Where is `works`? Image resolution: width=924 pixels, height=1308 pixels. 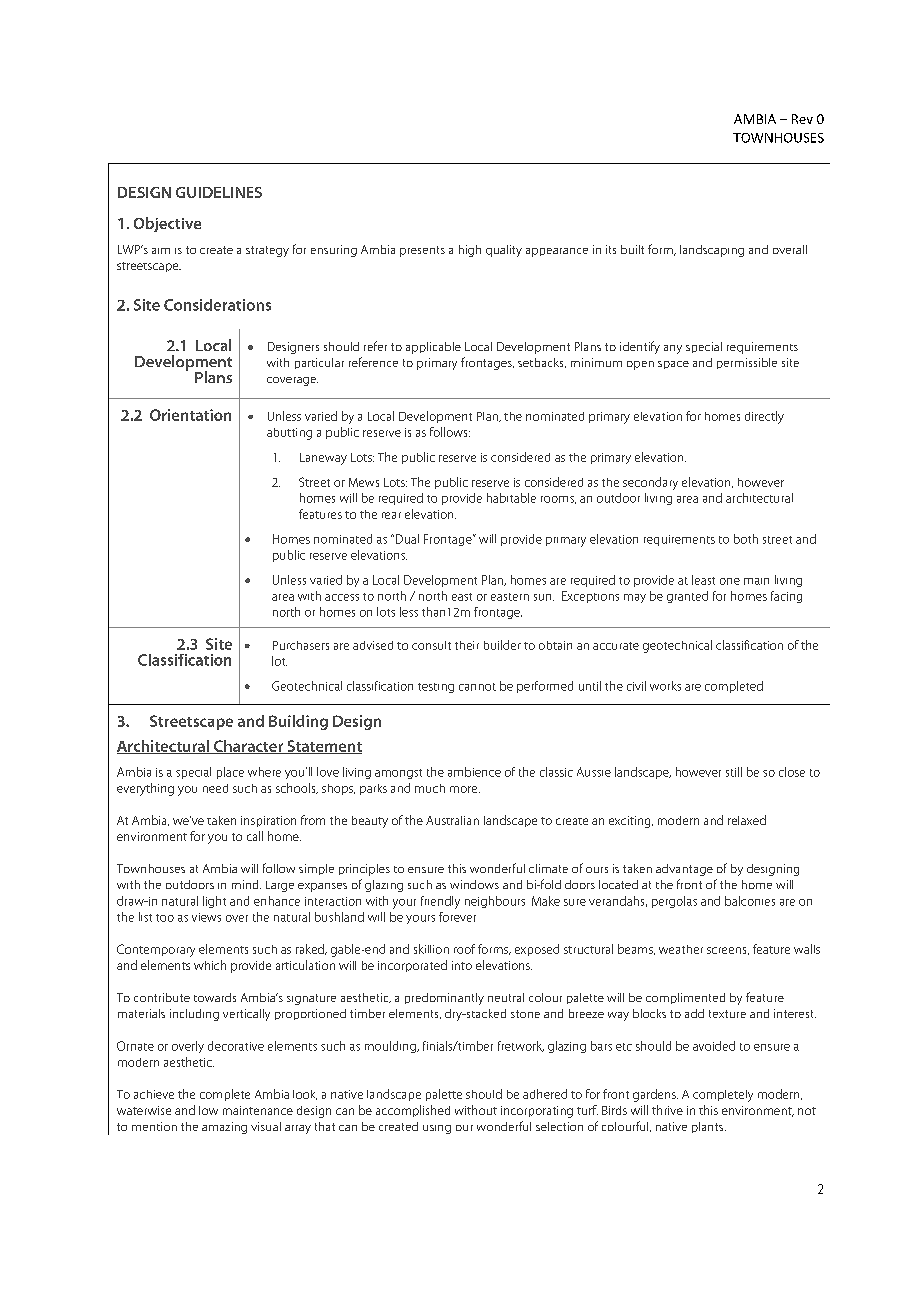 works is located at coordinates (665, 686).
